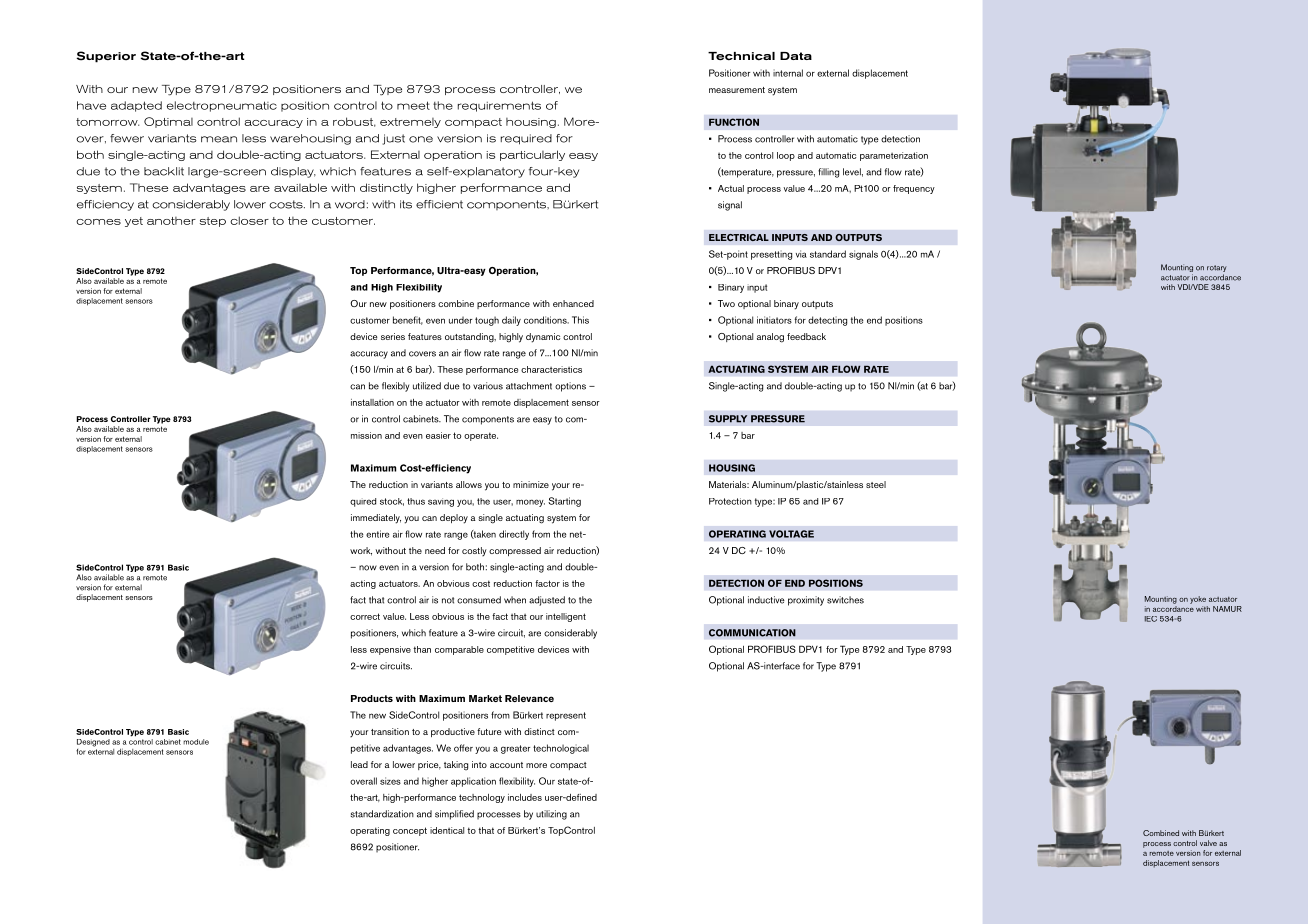 The image size is (1308, 924). Describe the element at coordinates (737, 90) in the page. I see `measurement` at that location.
